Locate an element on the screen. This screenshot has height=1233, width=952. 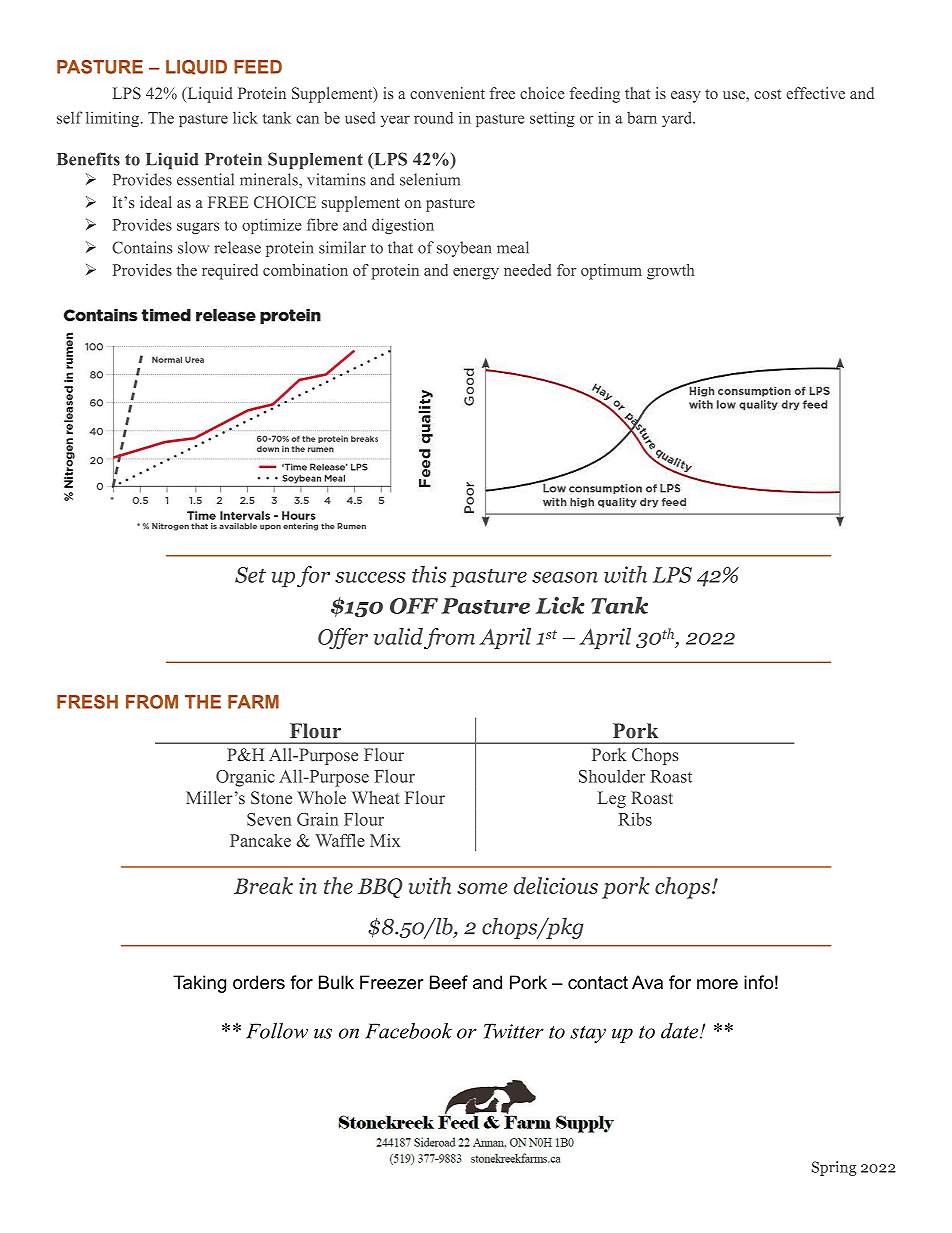
Spring is located at coordinates (834, 1168).
